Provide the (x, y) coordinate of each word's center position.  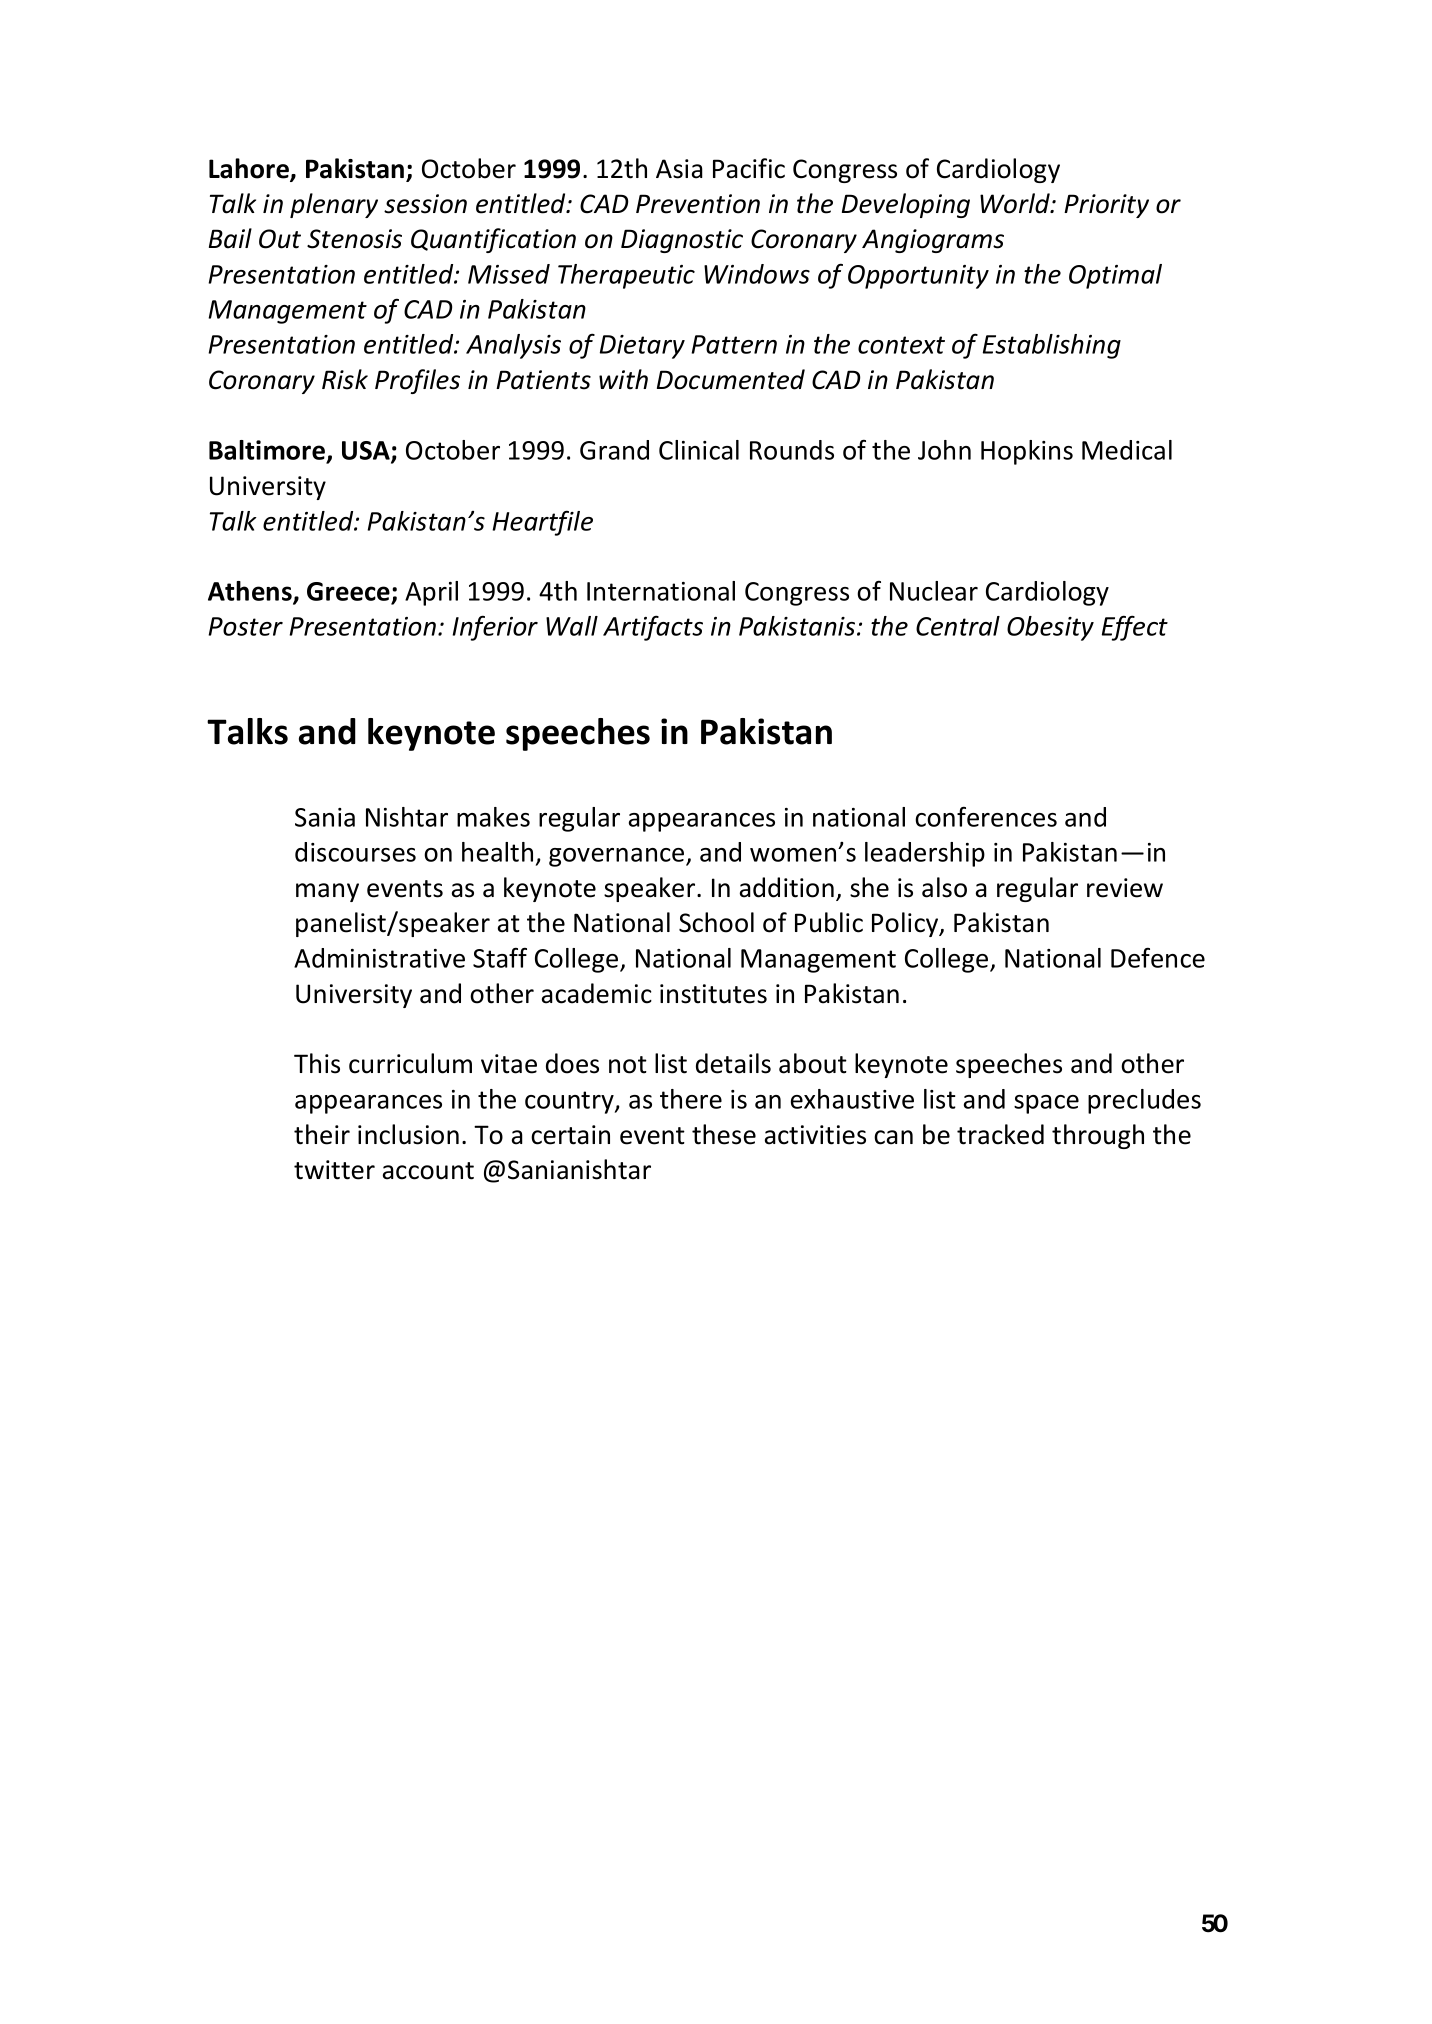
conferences (986, 817)
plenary (334, 205)
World (1016, 203)
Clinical (699, 450)
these (724, 1134)
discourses (355, 852)
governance (618, 857)
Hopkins (1027, 452)
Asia (679, 169)
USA (367, 451)
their (322, 1134)
